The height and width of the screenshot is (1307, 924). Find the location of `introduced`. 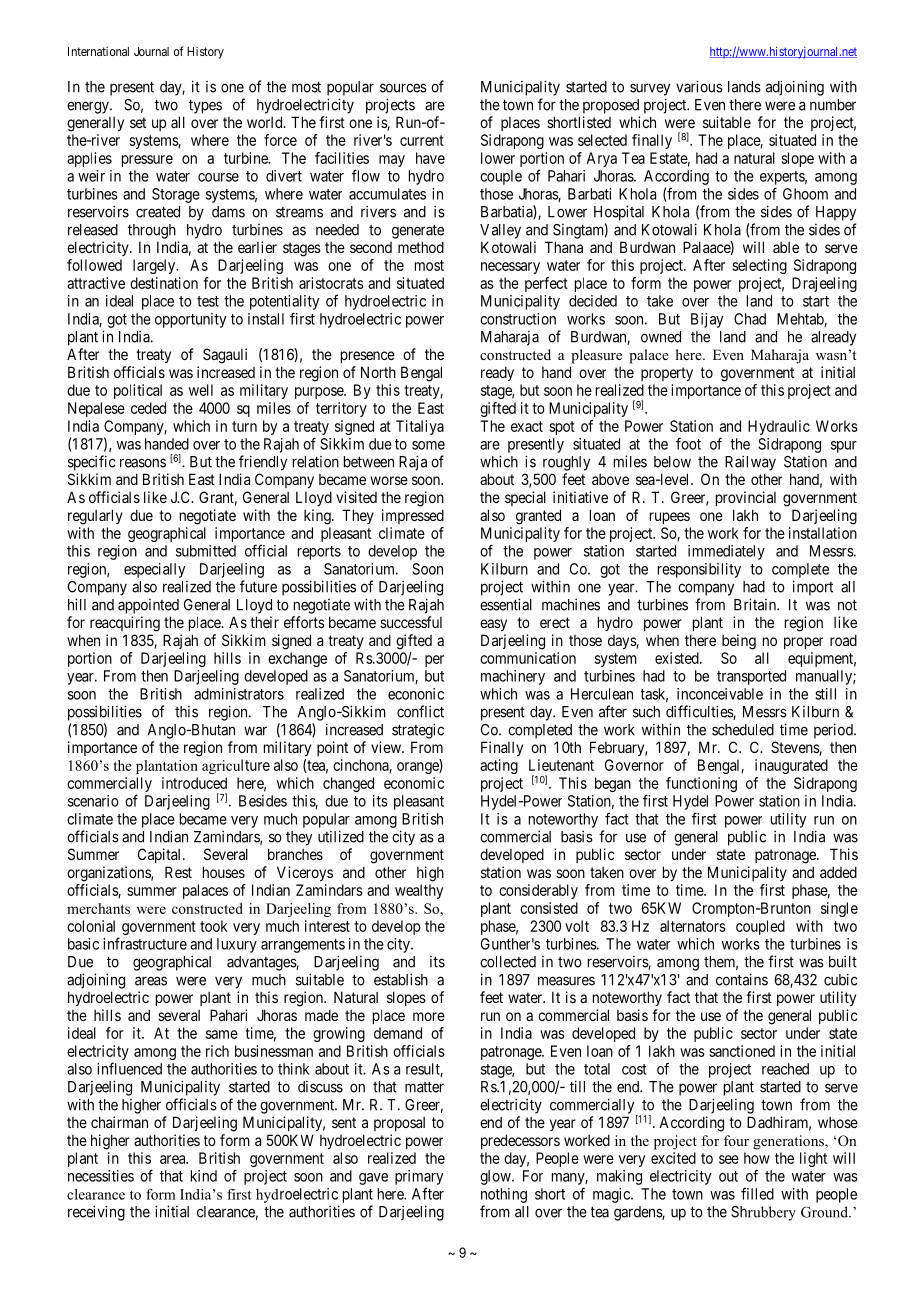

introduced is located at coordinates (194, 783).
